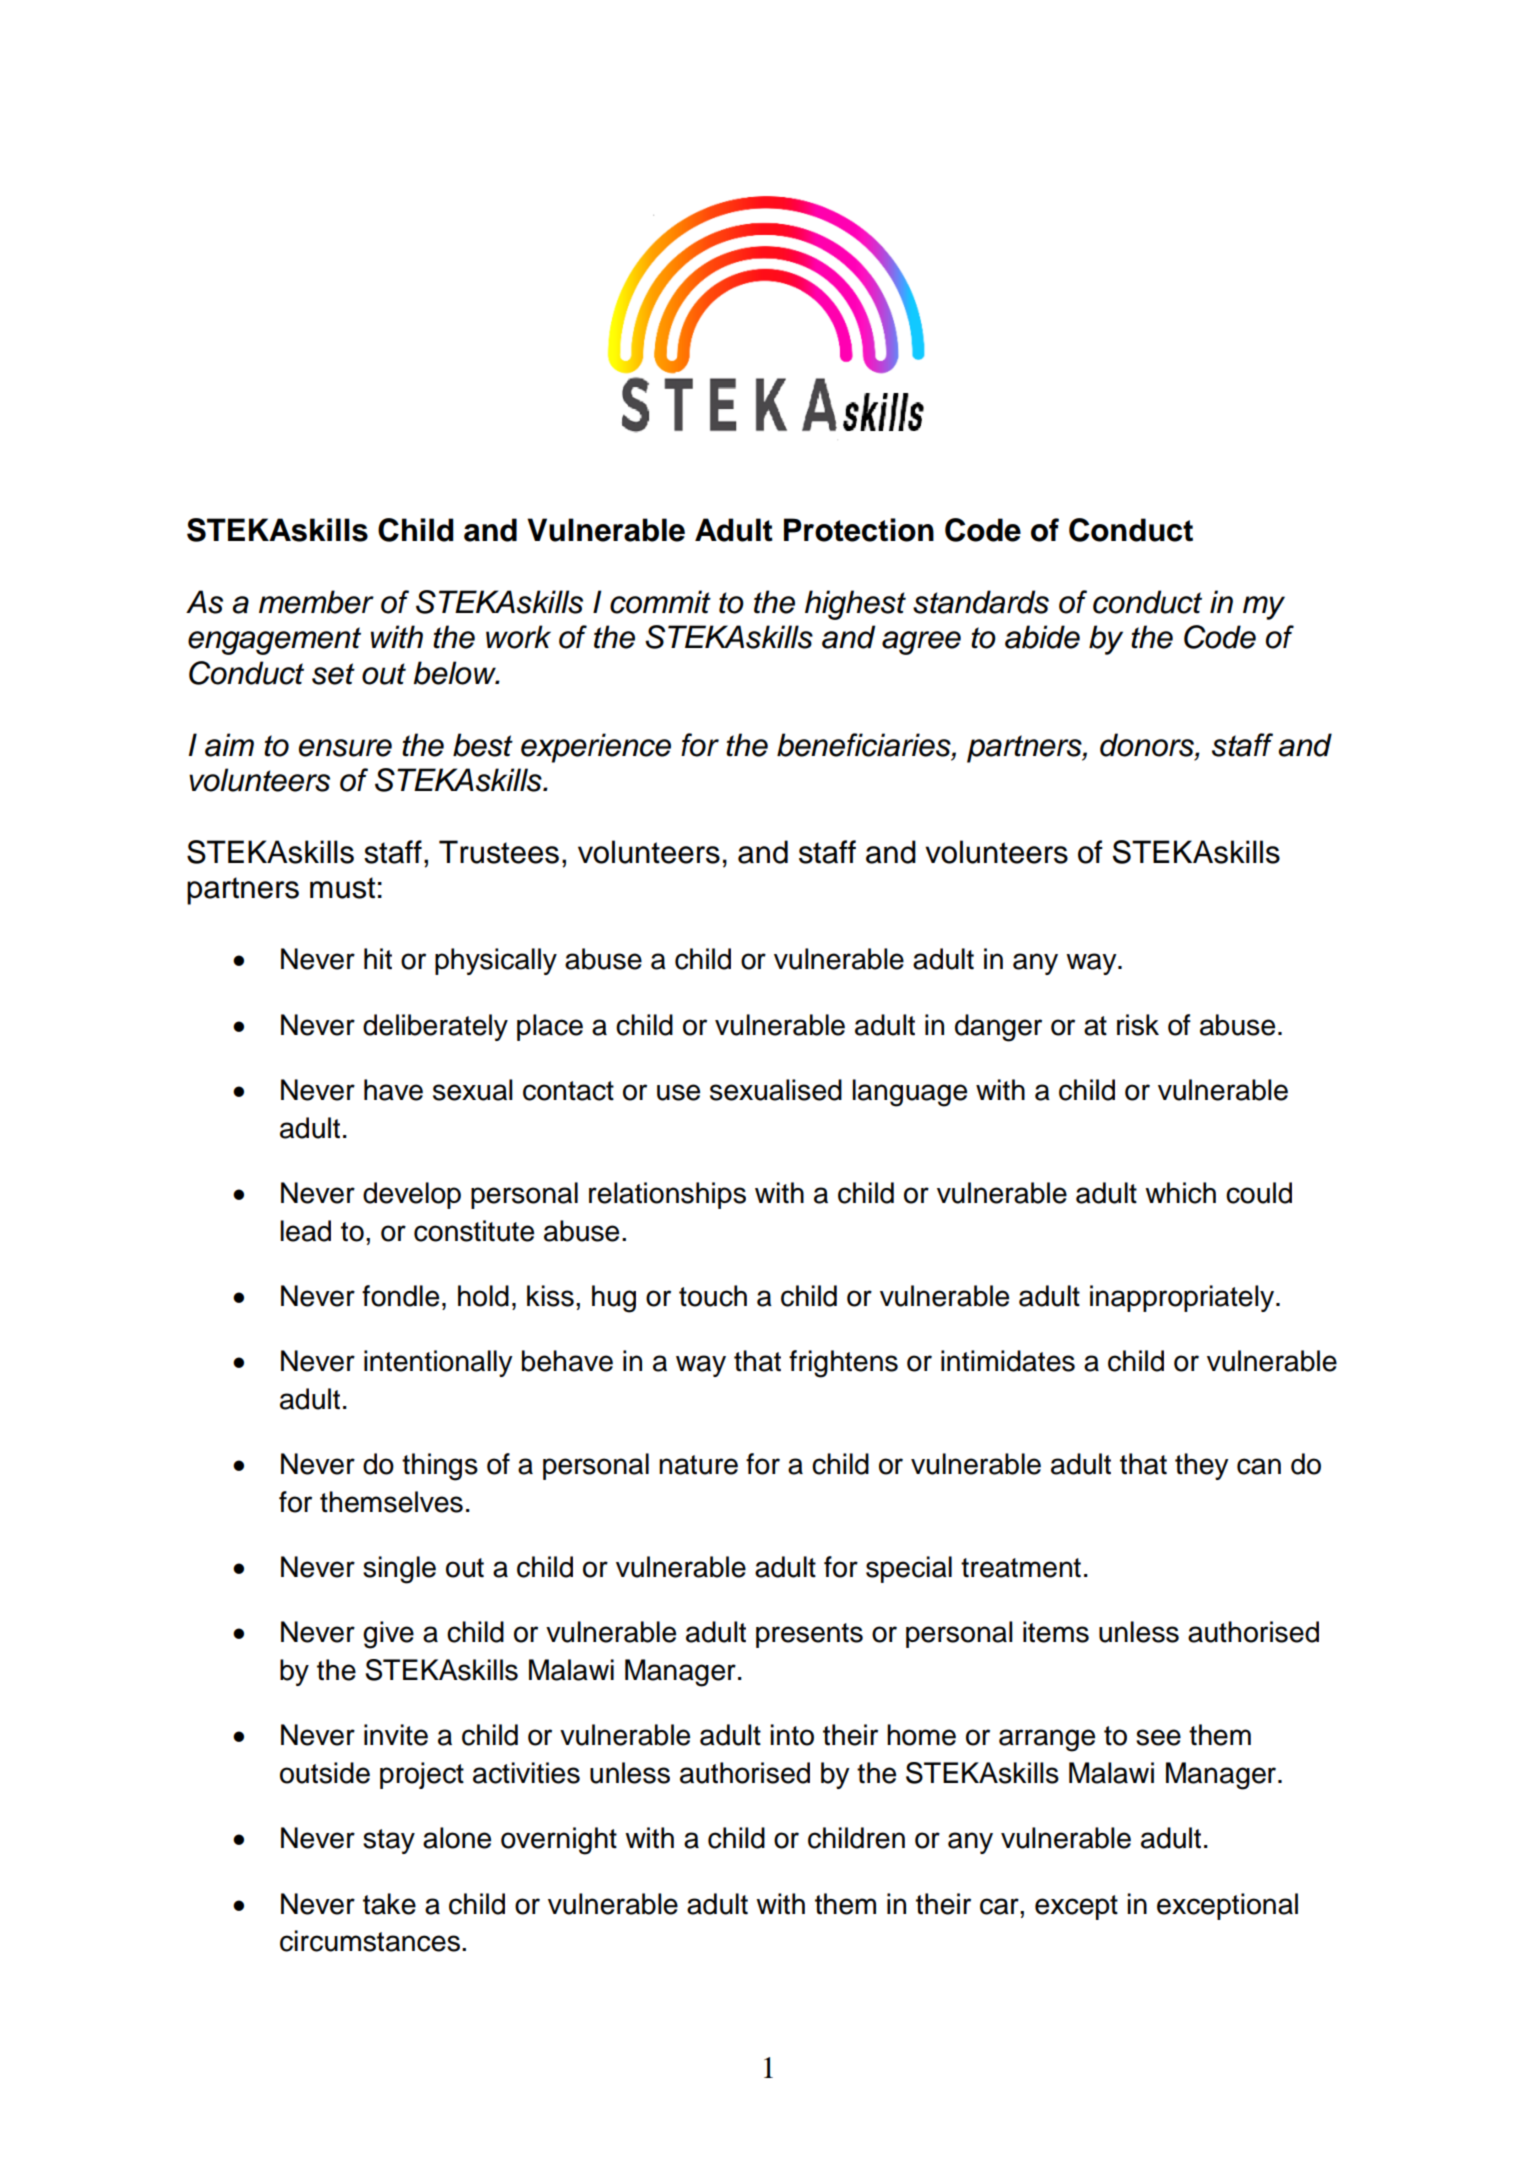 The height and width of the screenshot is (2176, 1537). Describe the element at coordinates (1000, 1906) in the screenshot. I see `car` at that location.
